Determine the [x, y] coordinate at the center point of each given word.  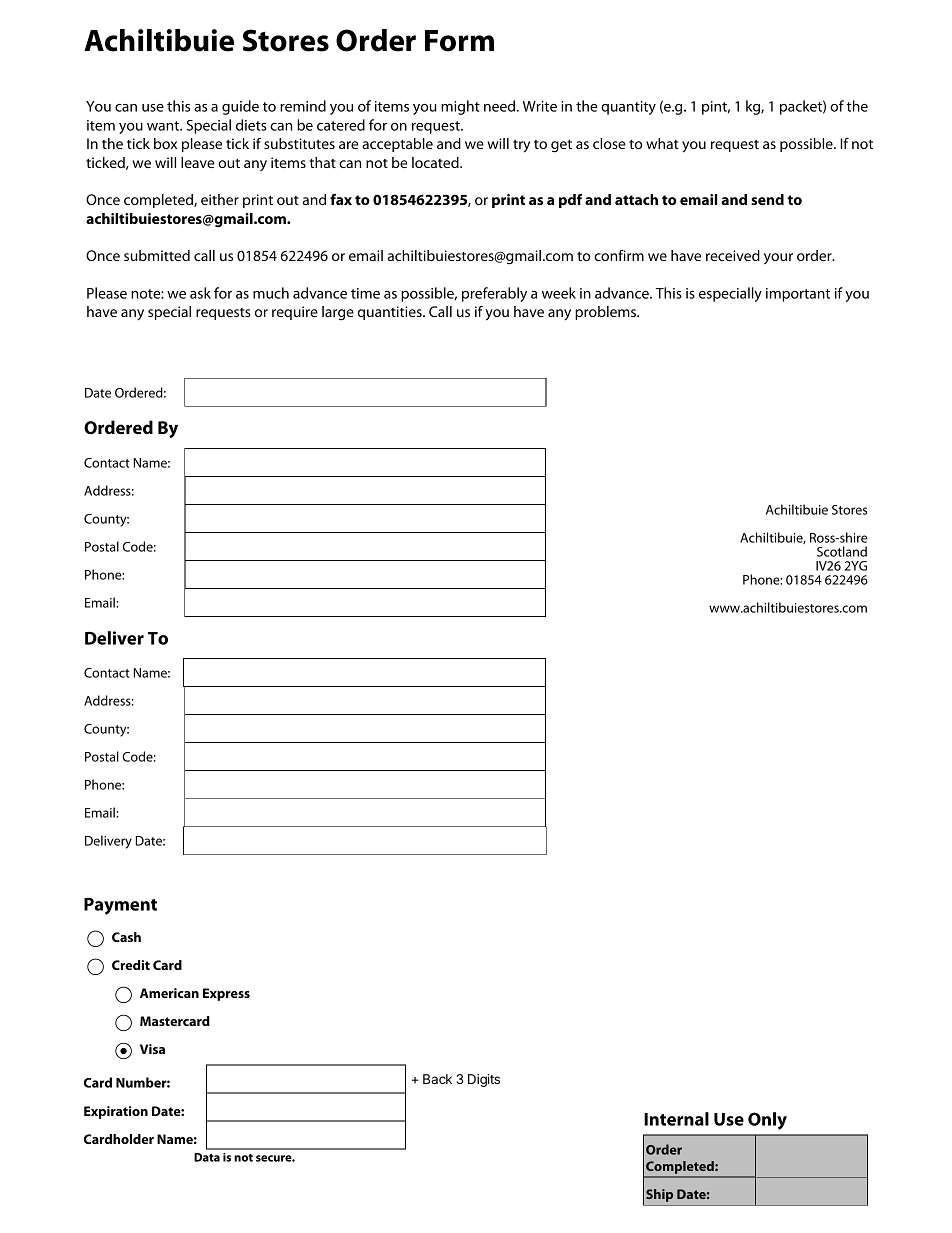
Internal [676, 1119]
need [499, 106]
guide [240, 107]
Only [767, 1121]
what [662, 143]
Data [207, 1157]
